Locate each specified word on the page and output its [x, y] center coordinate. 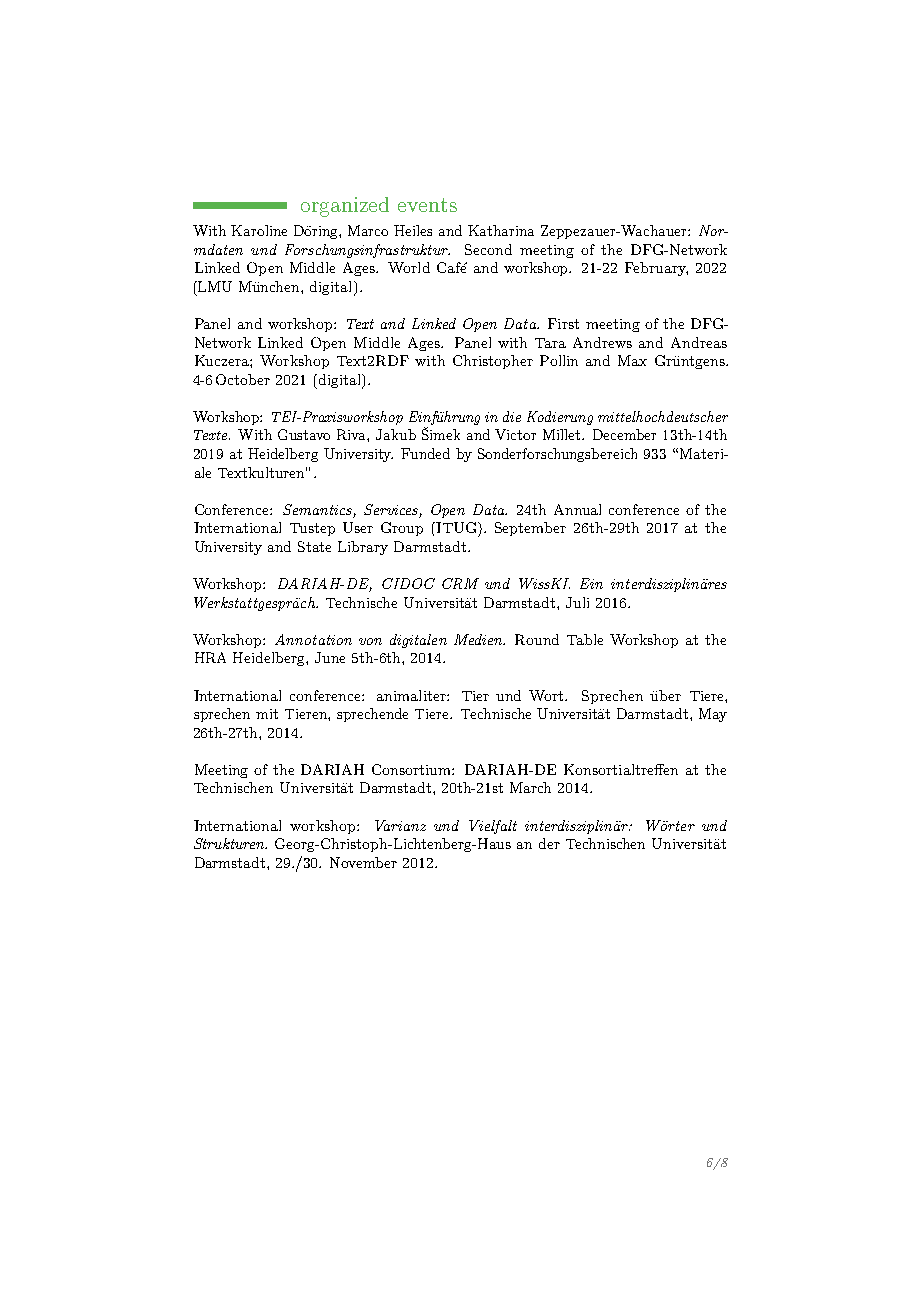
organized [345, 207]
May [713, 715]
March [530, 787]
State [314, 546]
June [330, 657]
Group [402, 529]
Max [632, 360]
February [656, 269]
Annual [577, 509]
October [243, 379]
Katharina [501, 230]
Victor [515, 434]
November [363, 862]
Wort [548, 695]
